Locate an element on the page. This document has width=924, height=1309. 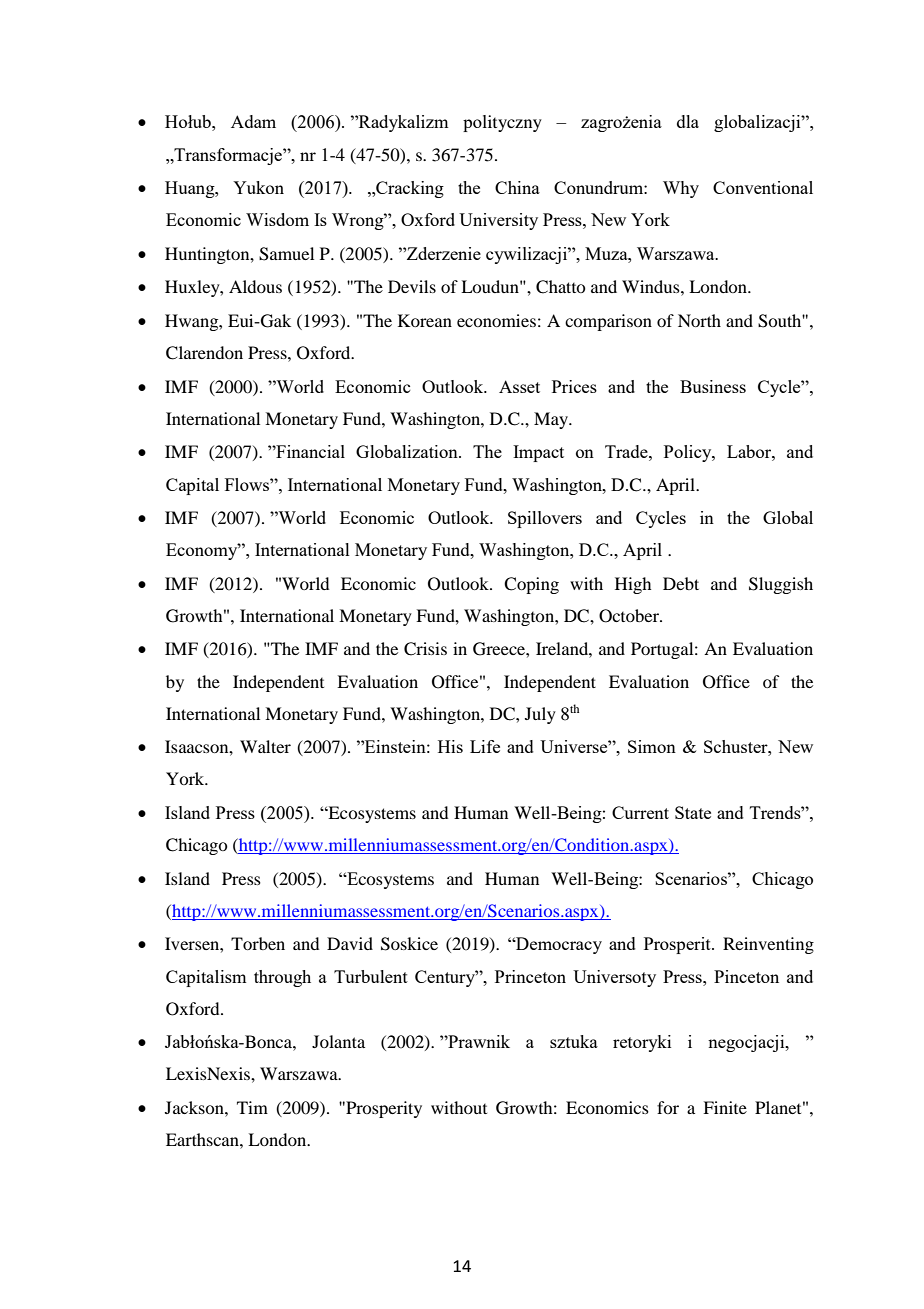
China is located at coordinates (517, 187).
